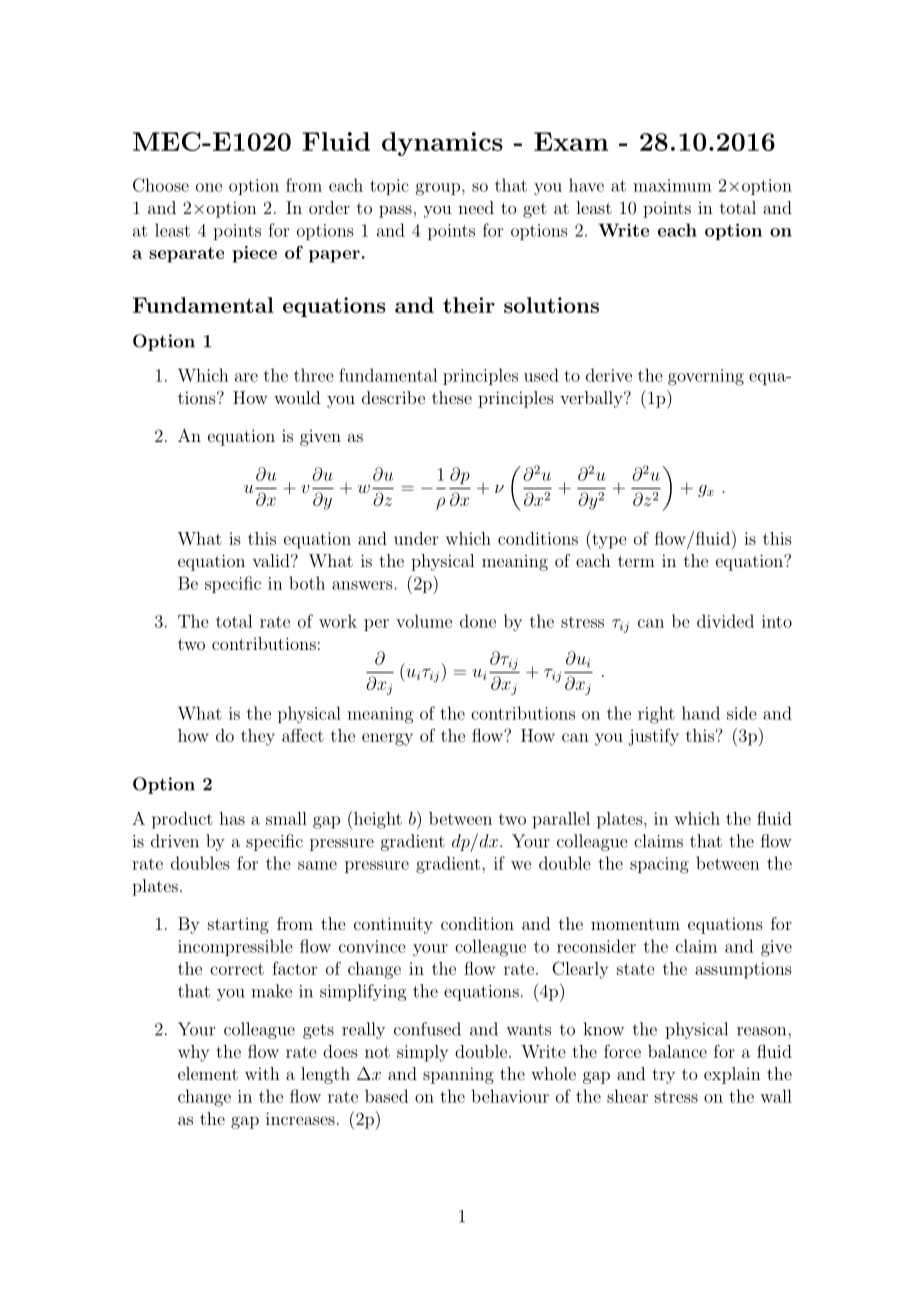 The image size is (924, 1308). What do you see at coordinates (672, 185) in the image?
I see `maximum` at bounding box center [672, 185].
